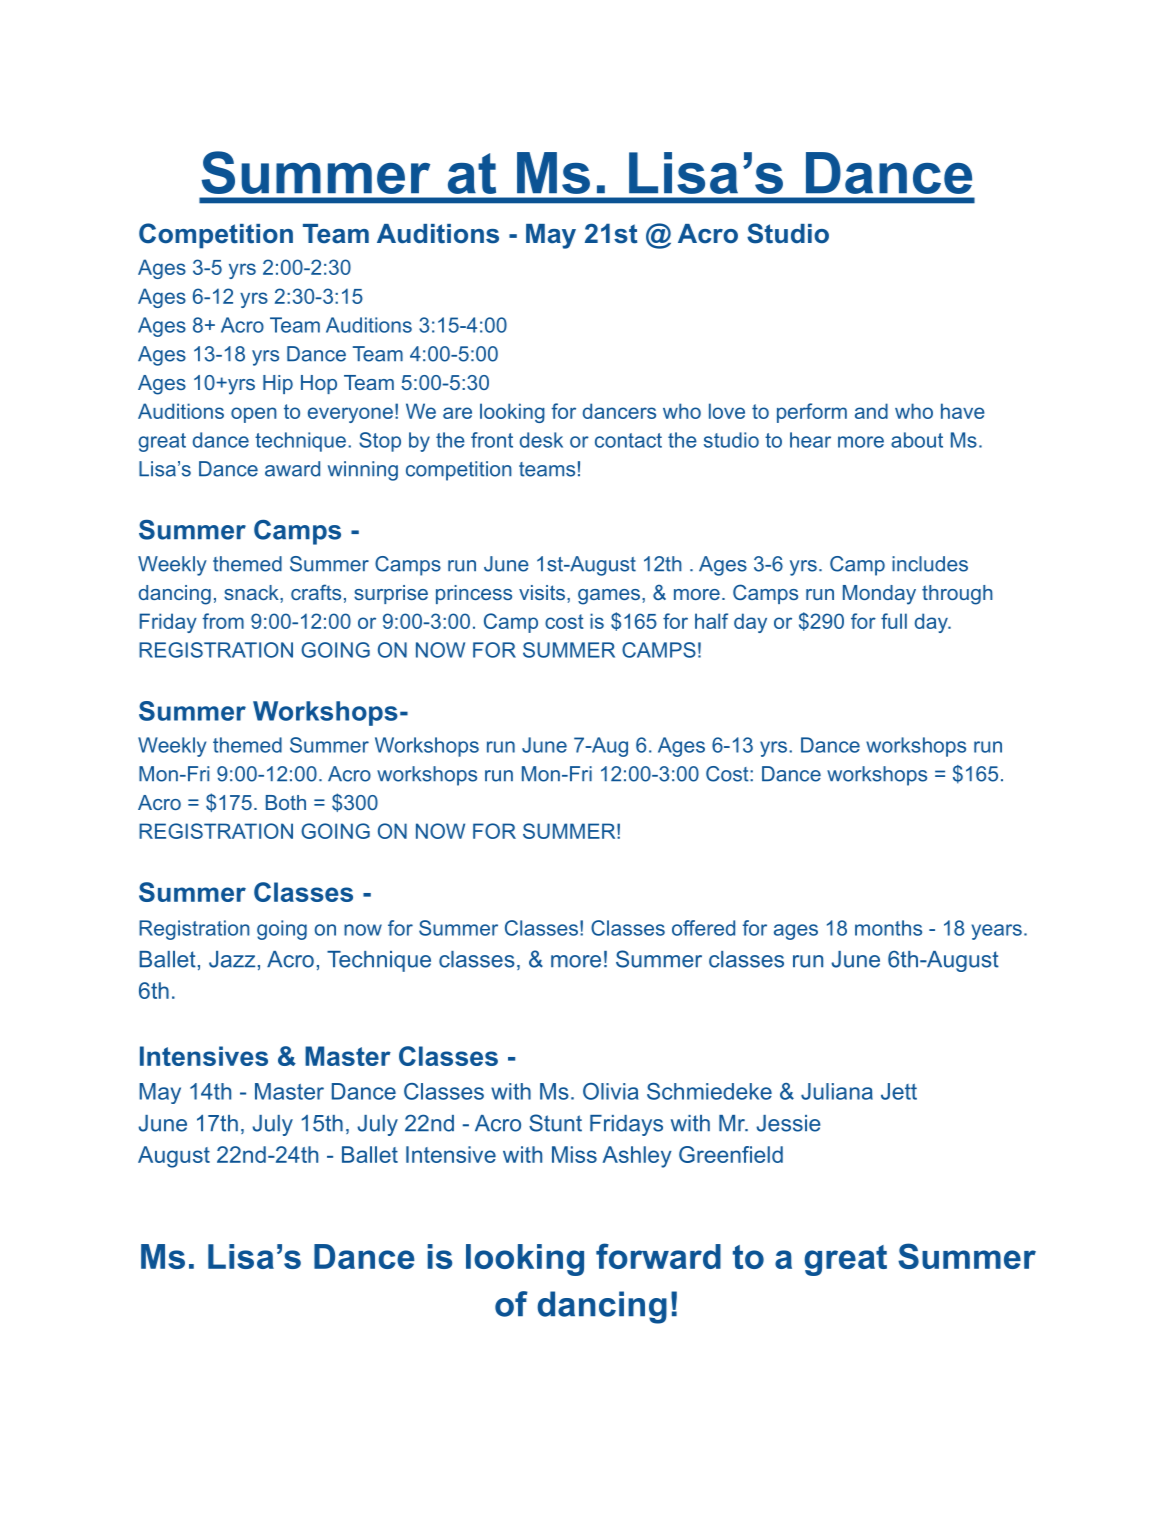  I want to click on crafts, so click(316, 592).
